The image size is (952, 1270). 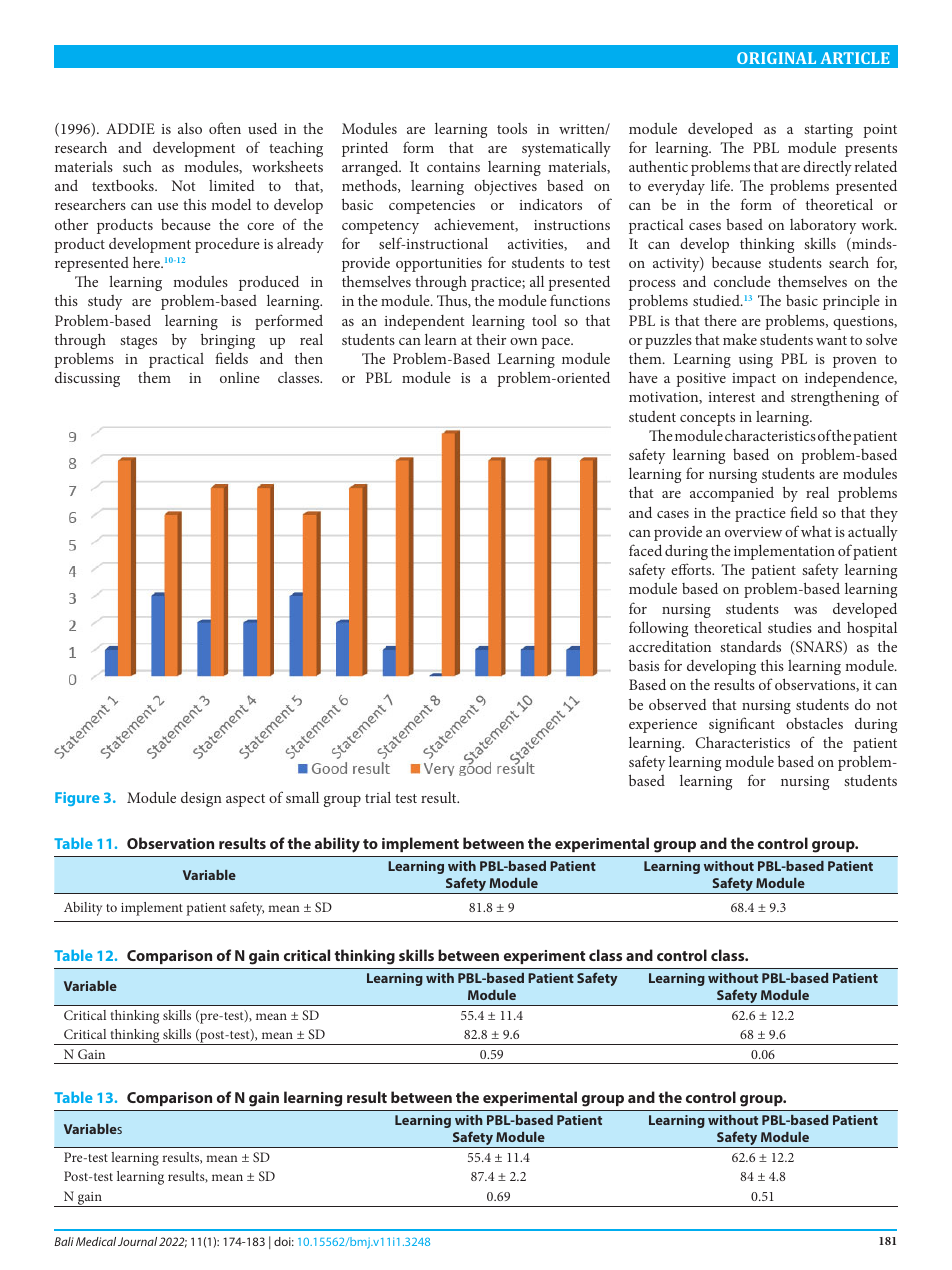 What do you see at coordinates (776, 58) in the screenshot?
I see `ORIGINAL` at bounding box center [776, 58].
